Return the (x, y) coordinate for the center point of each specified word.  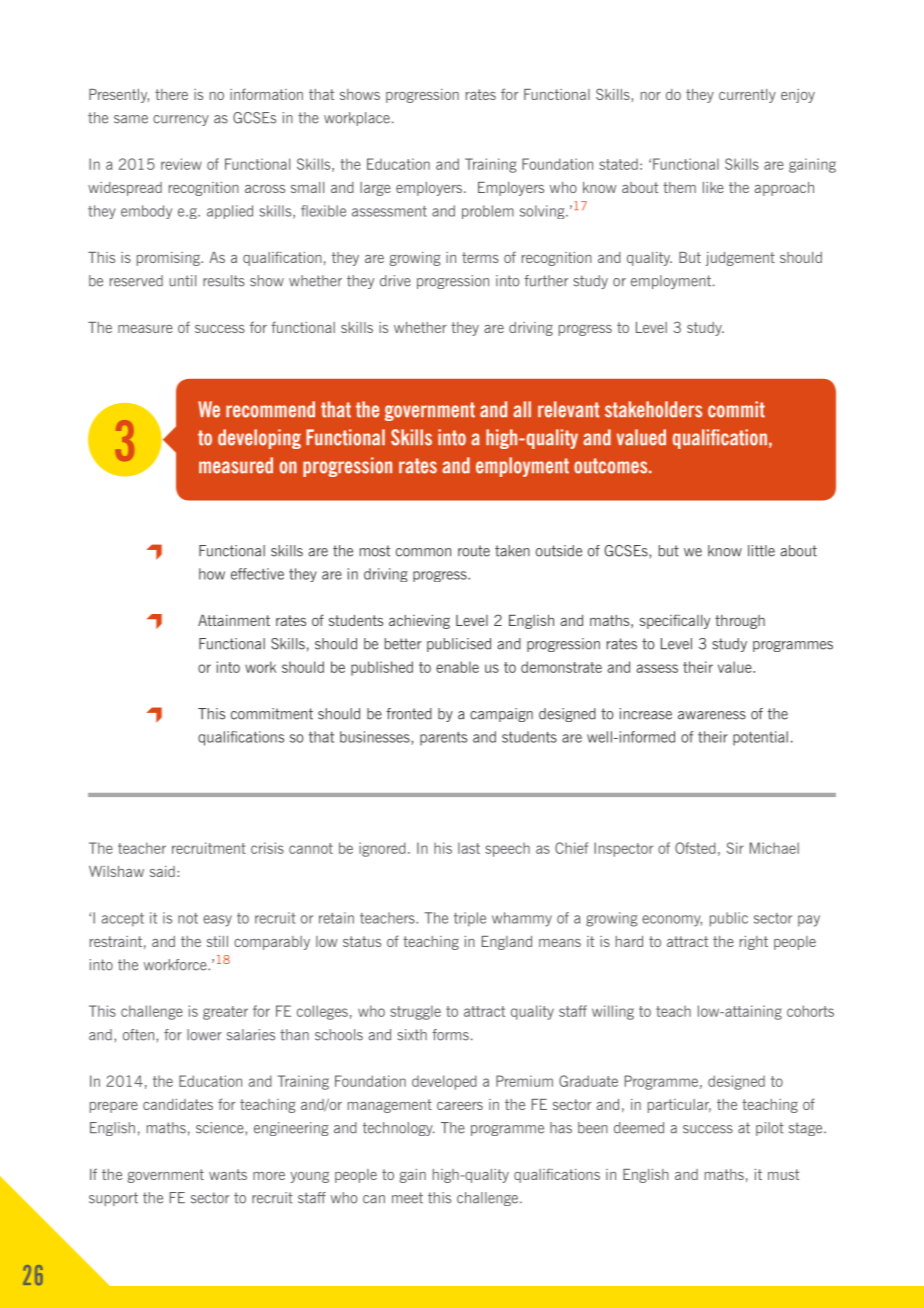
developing (259, 439)
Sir (735, 848)
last (469, 848)
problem (488, 212)
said (162, 871)
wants (228, 1174)
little (761, 551)
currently (747, 96)
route (474, 551)
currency (181, 120)
